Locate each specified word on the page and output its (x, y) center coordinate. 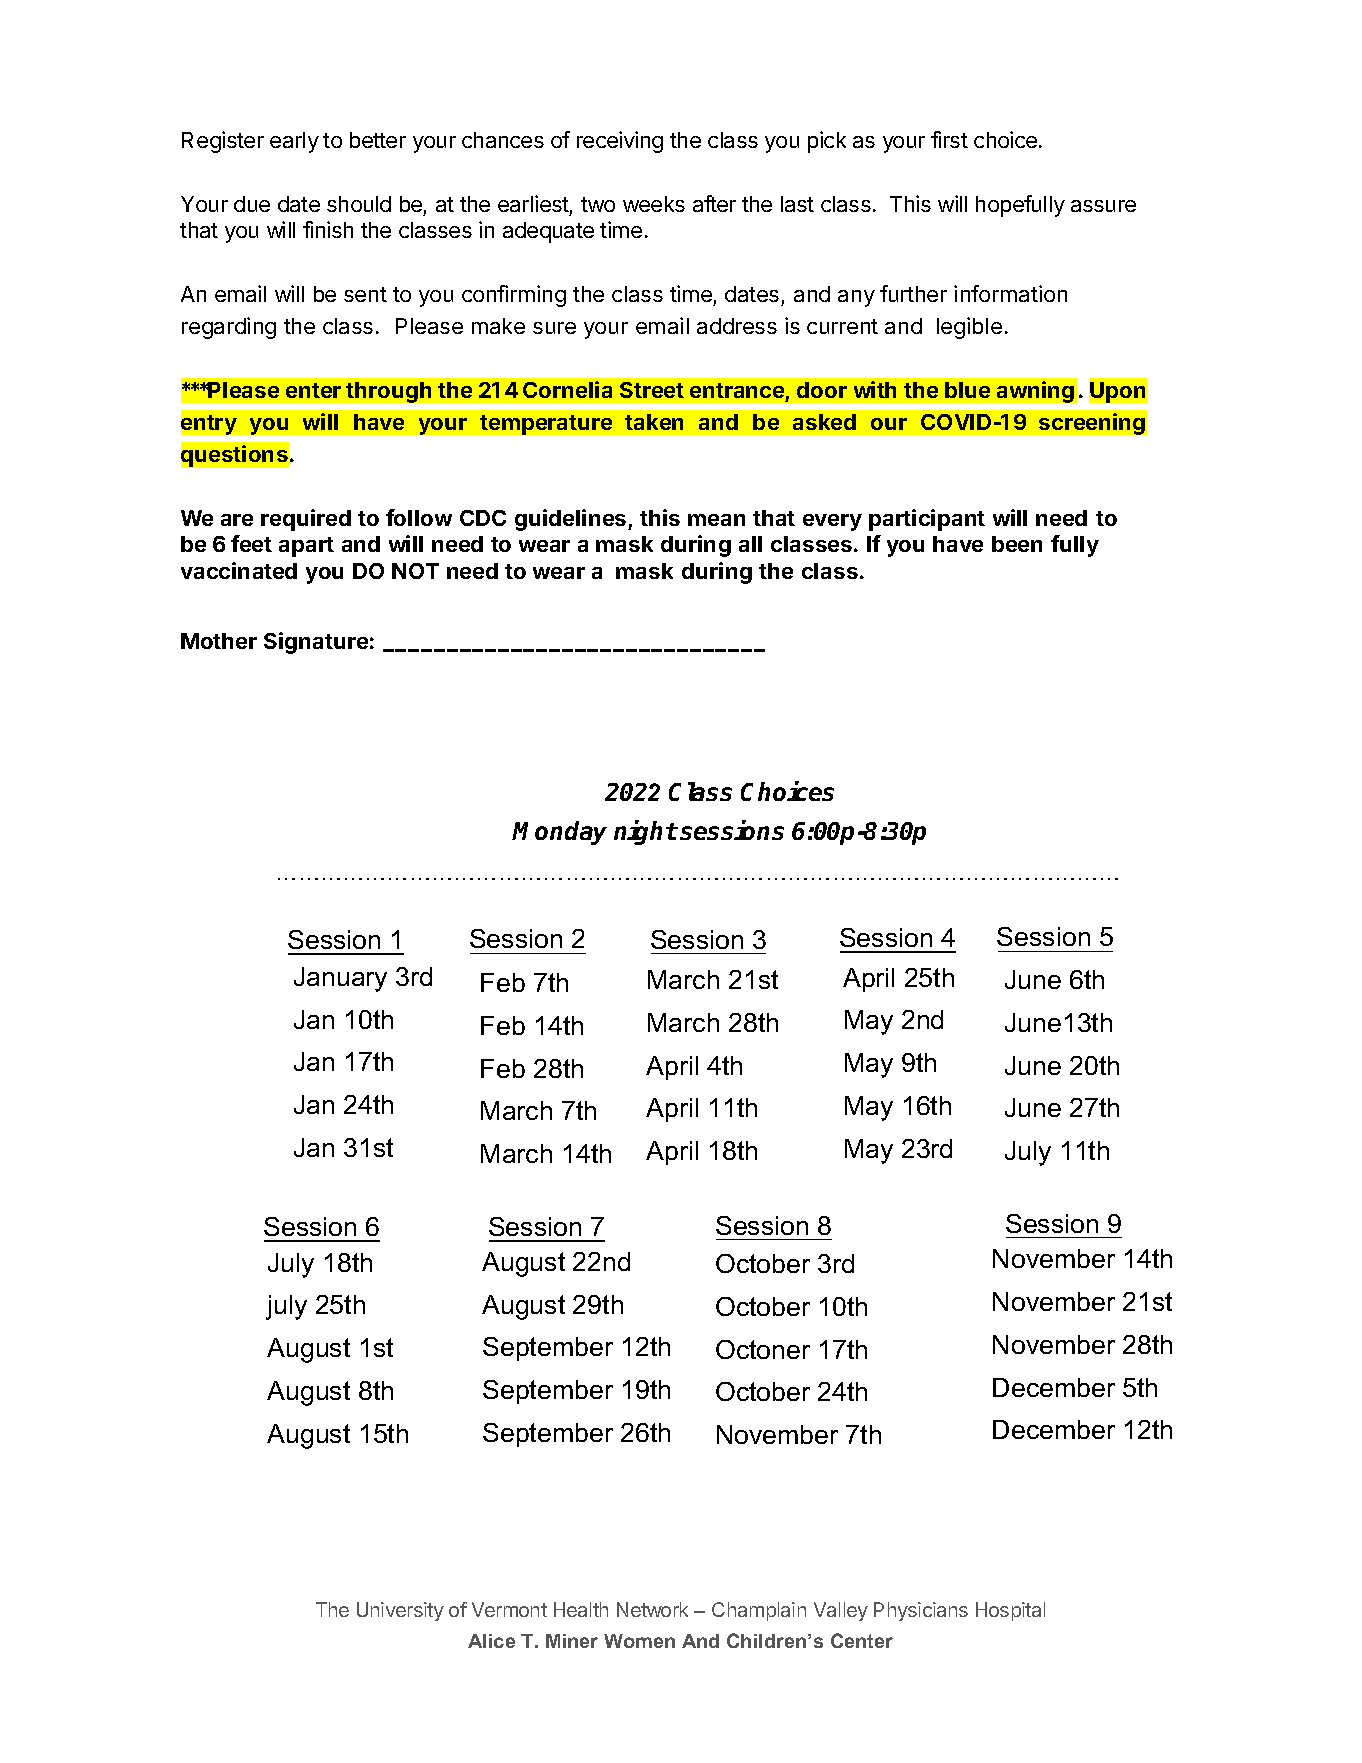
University (400, 1611)
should (359, 204)
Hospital (1010, 1611)
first (949, 139)
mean (716, 520)
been (1017, 544)
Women (639, 1641)
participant (927, 520)
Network (652, 1609)
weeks (654, 204)
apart (306, 547)
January (340, 979)
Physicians (921, 1611)
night (646, 832)
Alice (491, 1641)
